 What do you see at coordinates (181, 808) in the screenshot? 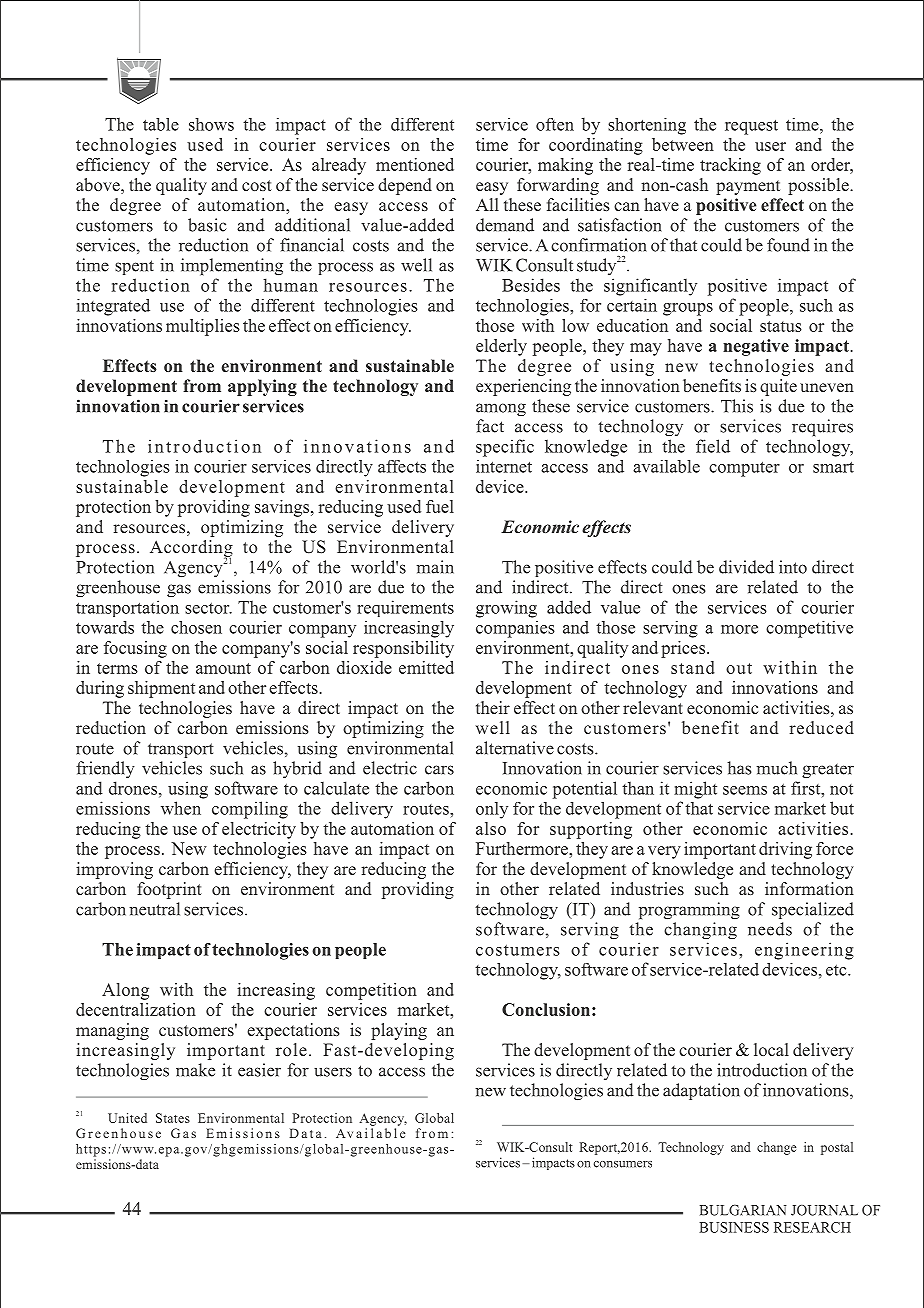
I see `when` at bounding box center [181, 808].
